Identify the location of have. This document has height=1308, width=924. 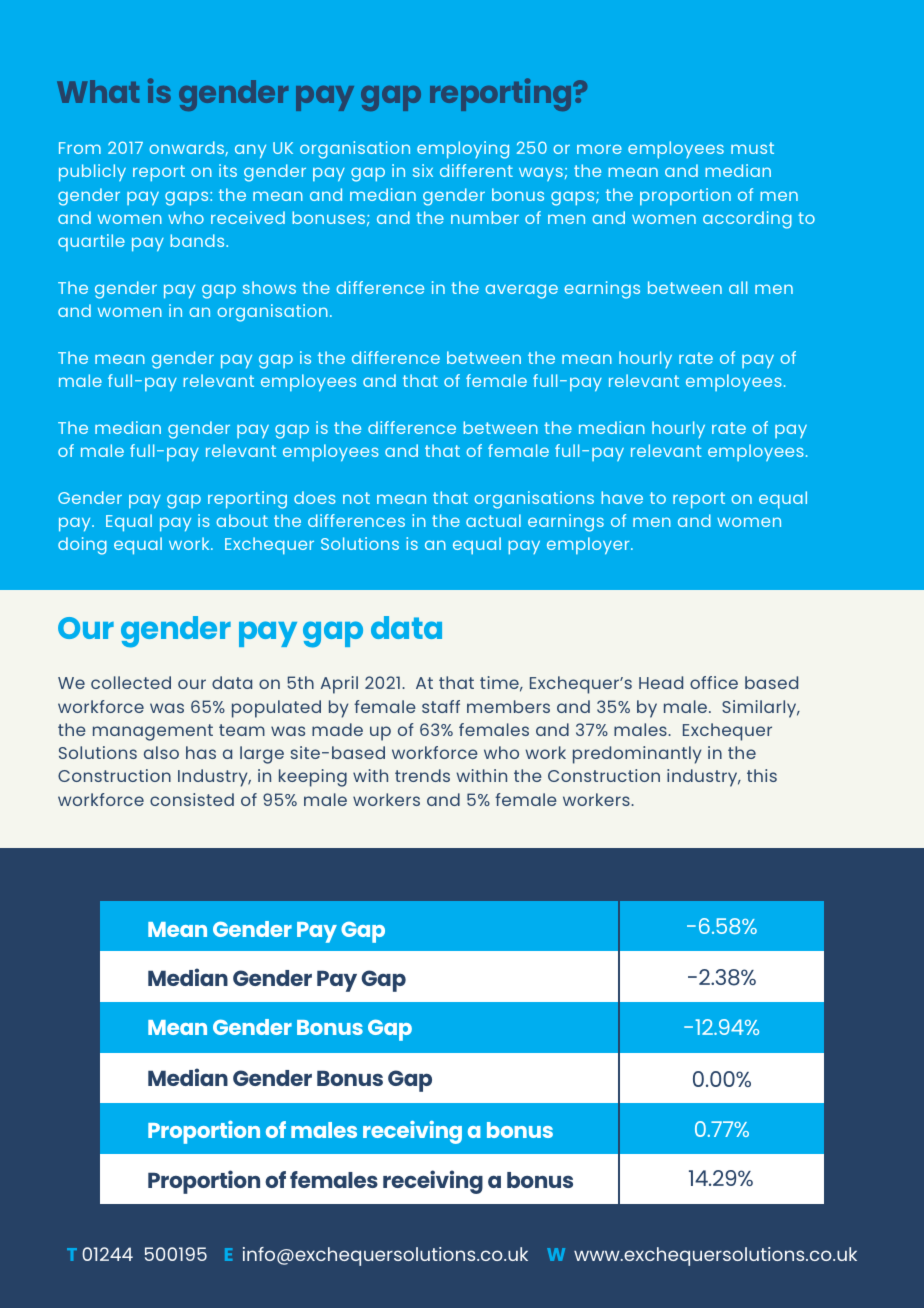
(622, 497).
